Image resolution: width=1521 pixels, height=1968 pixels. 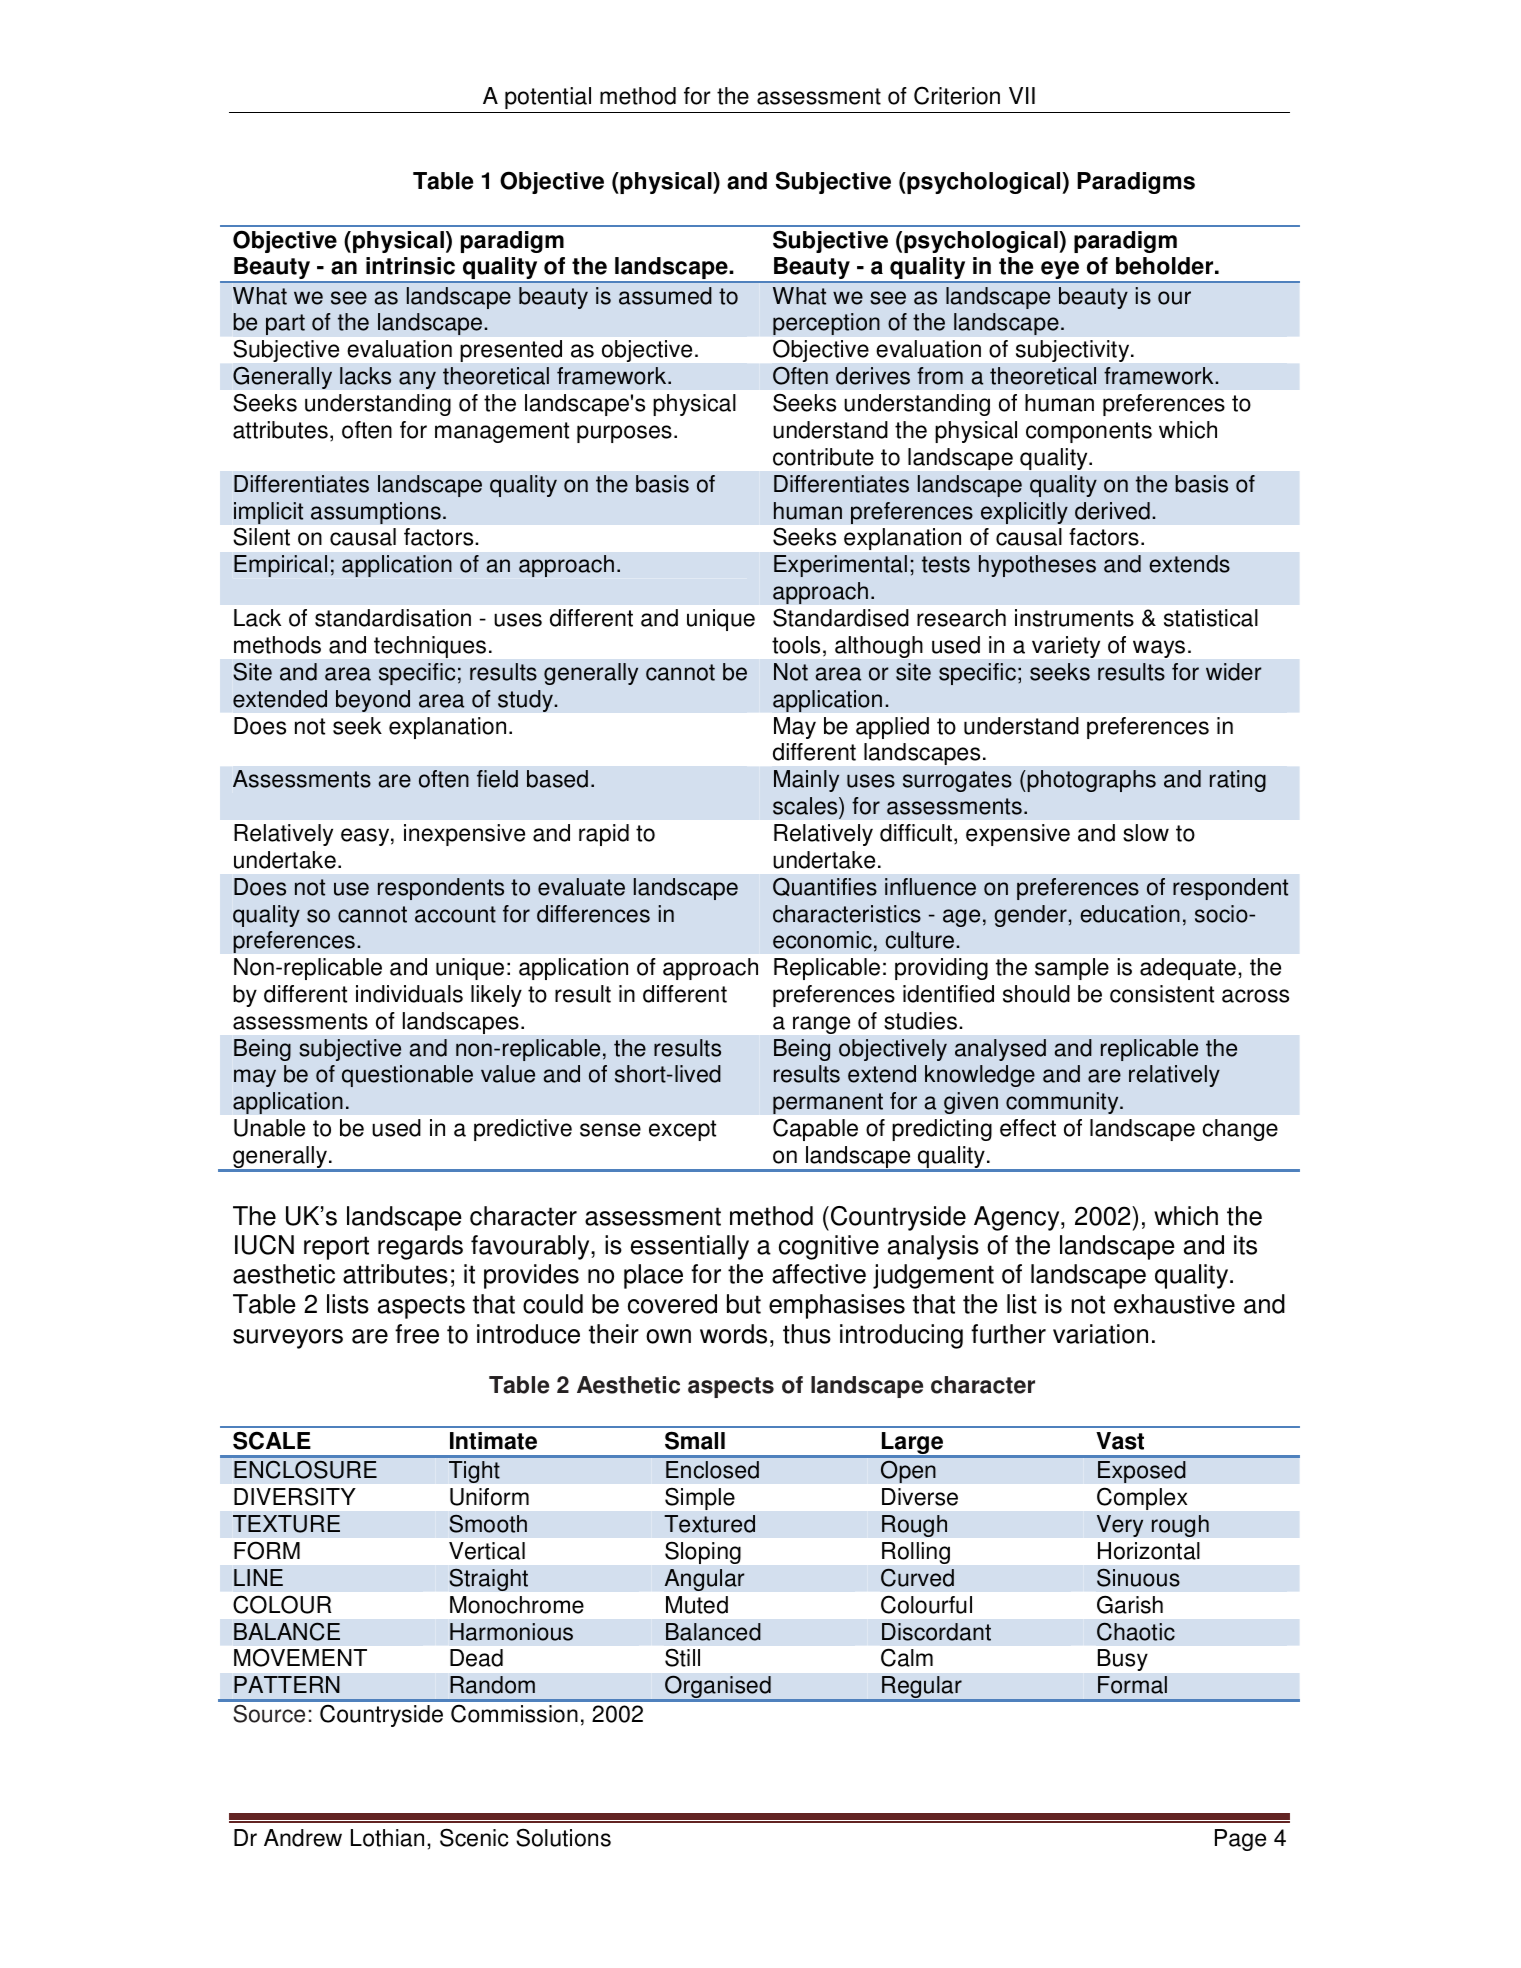 I want to click on VII, so click(x=1022, y=95).
